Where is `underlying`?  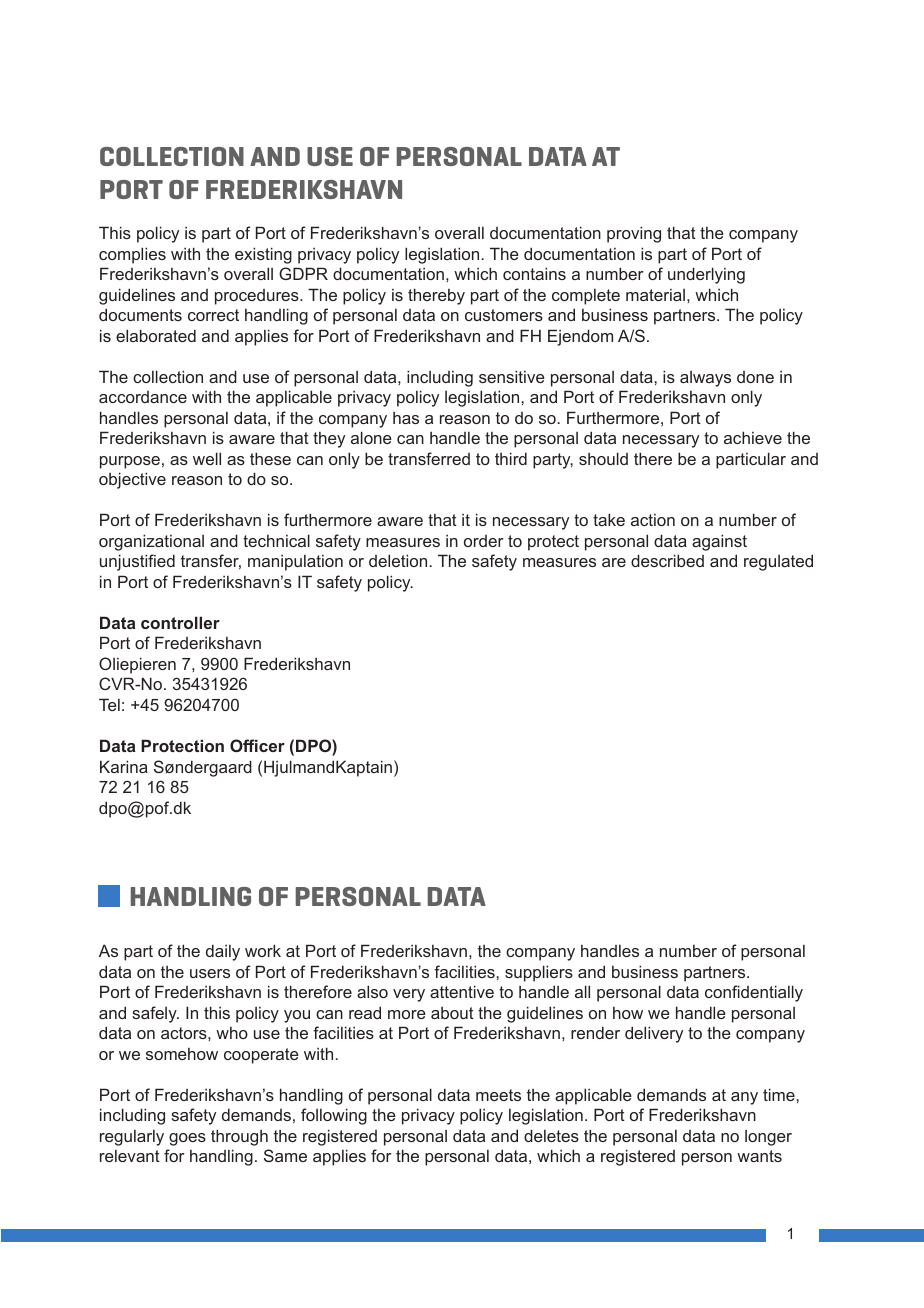 underlying is located at coordinates (706, 275).
